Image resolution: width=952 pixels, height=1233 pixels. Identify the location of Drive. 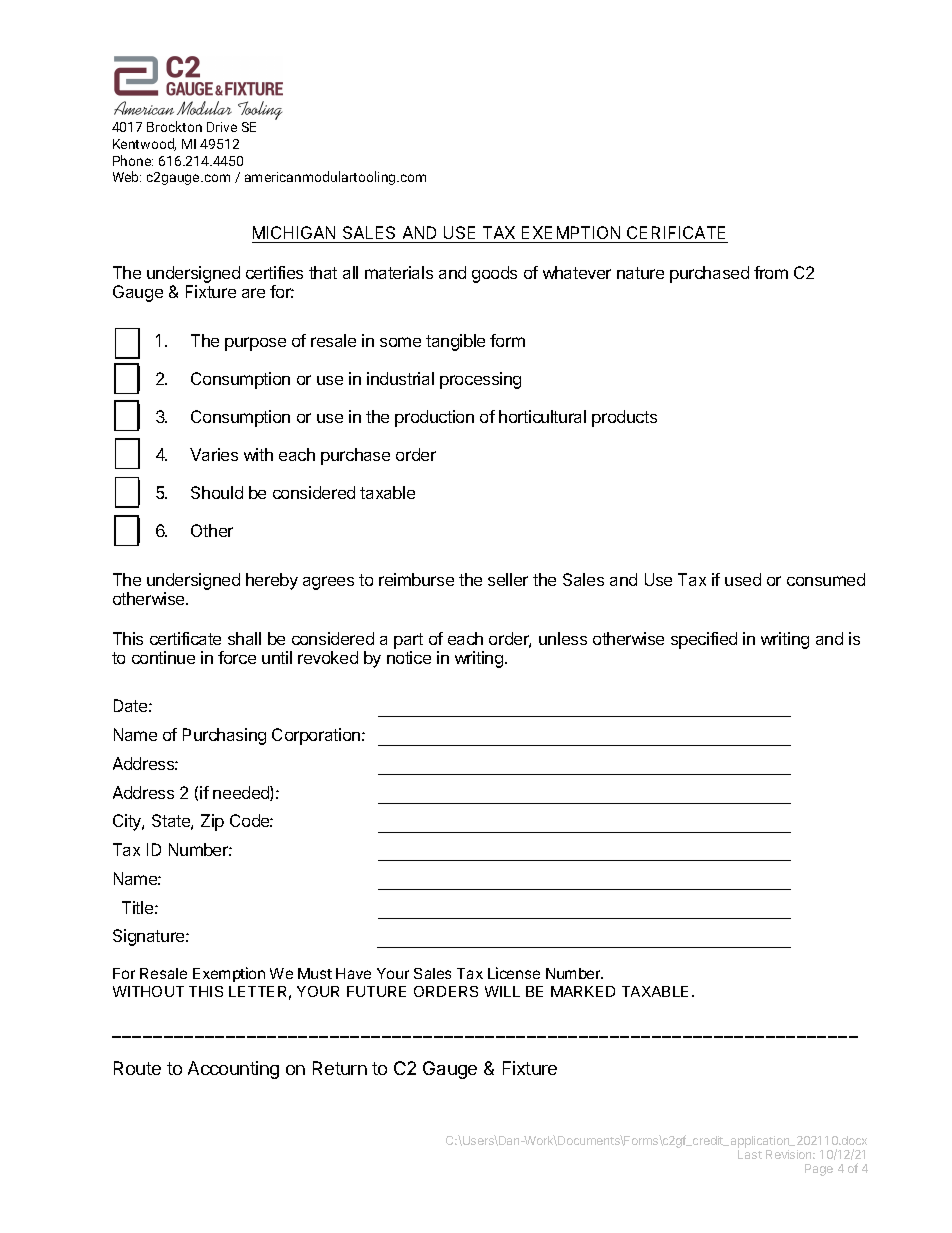
(222, 127).
